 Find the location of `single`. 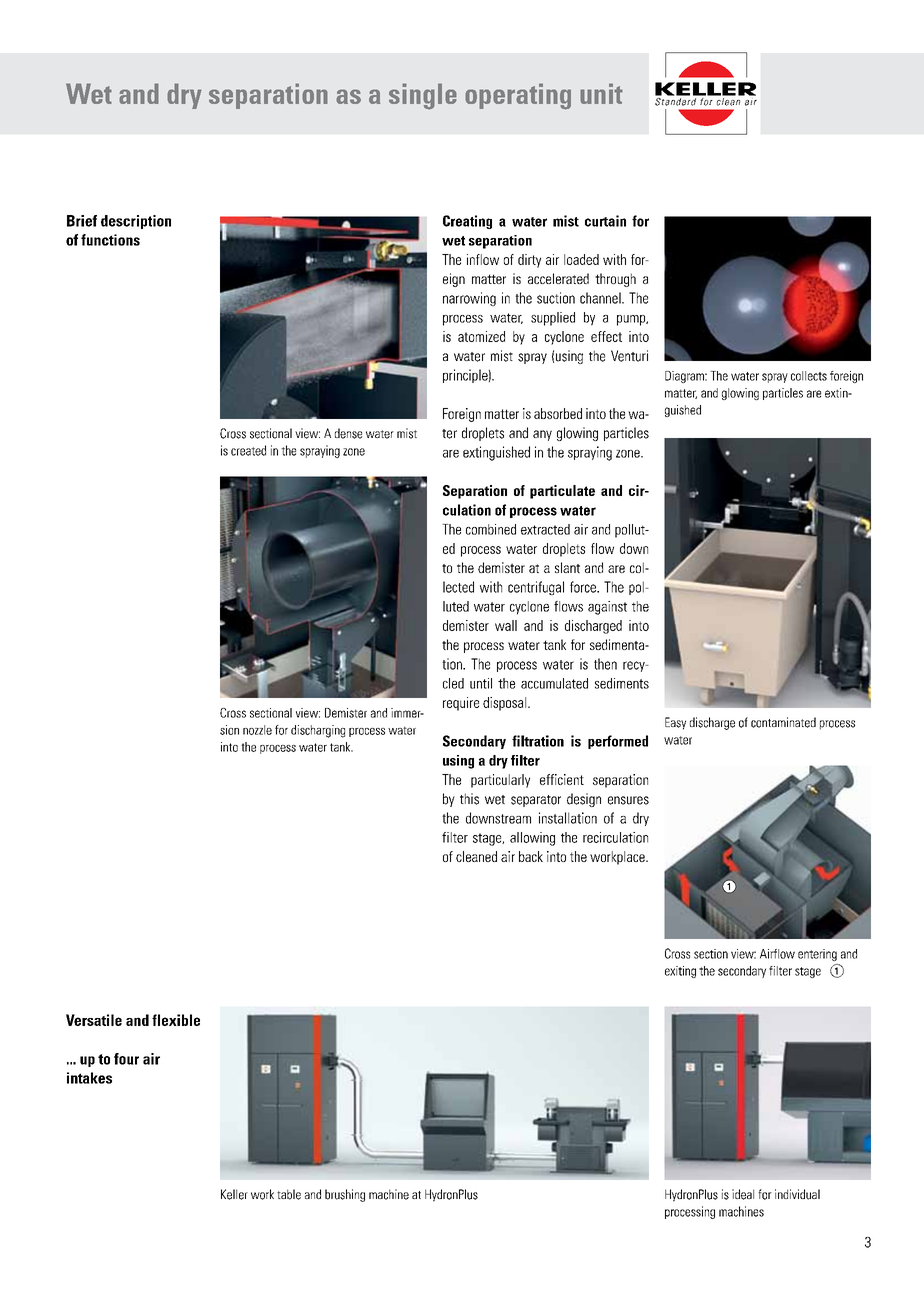

single is located at coordinates (423, 96).
